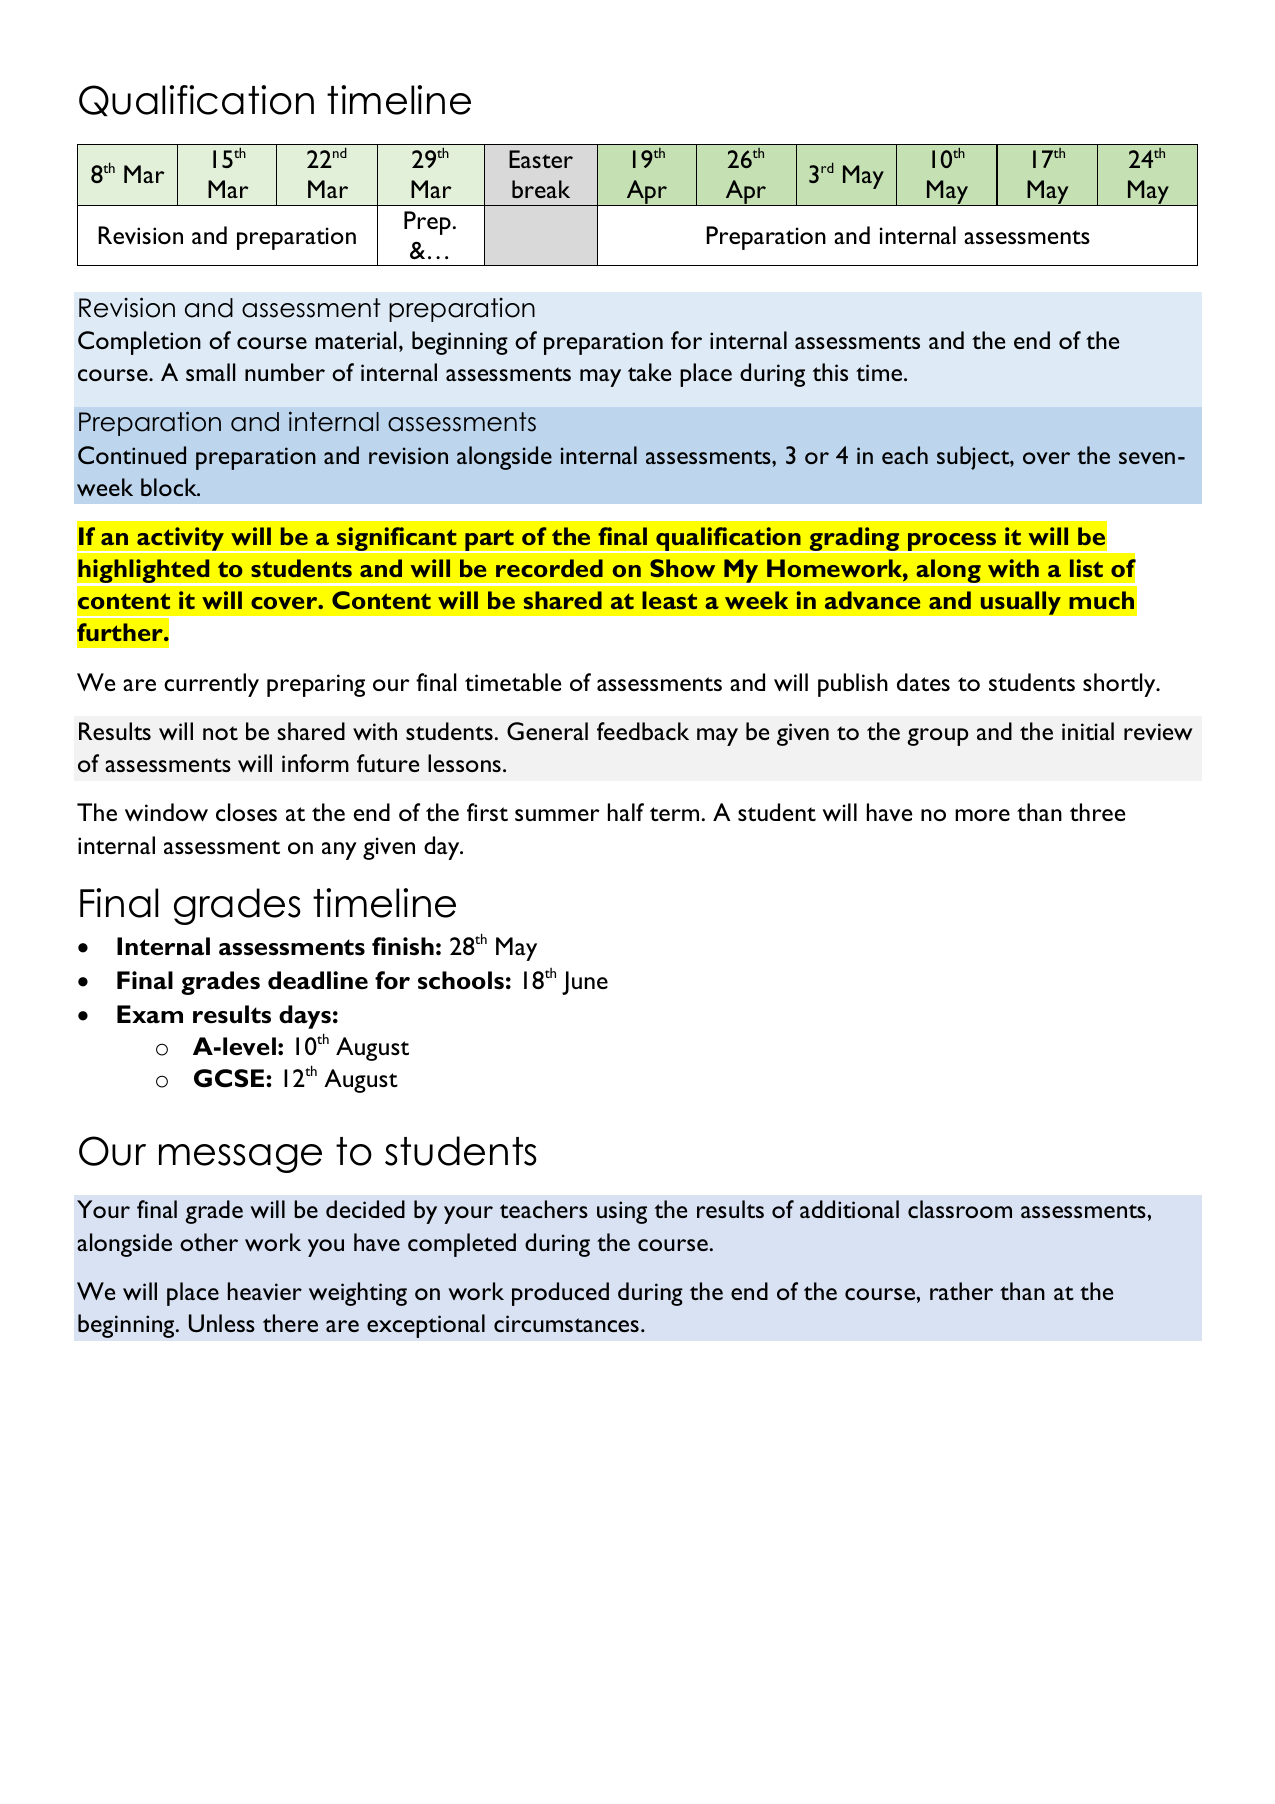 This page has width=1275, height=1804. I want to click on break, so click(541, 189).
